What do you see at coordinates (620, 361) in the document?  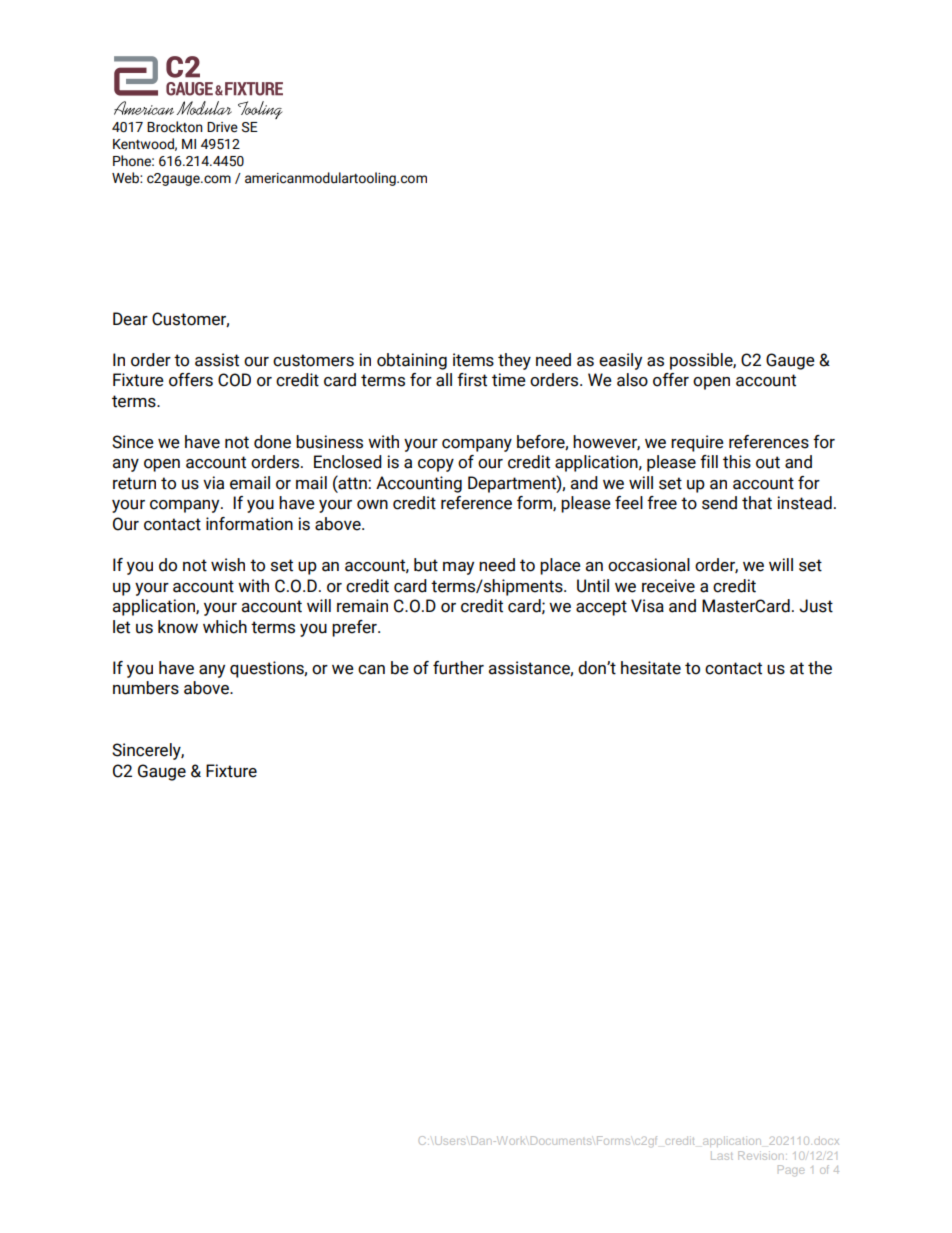 I see `easily` at bounding box center [620, 361].
